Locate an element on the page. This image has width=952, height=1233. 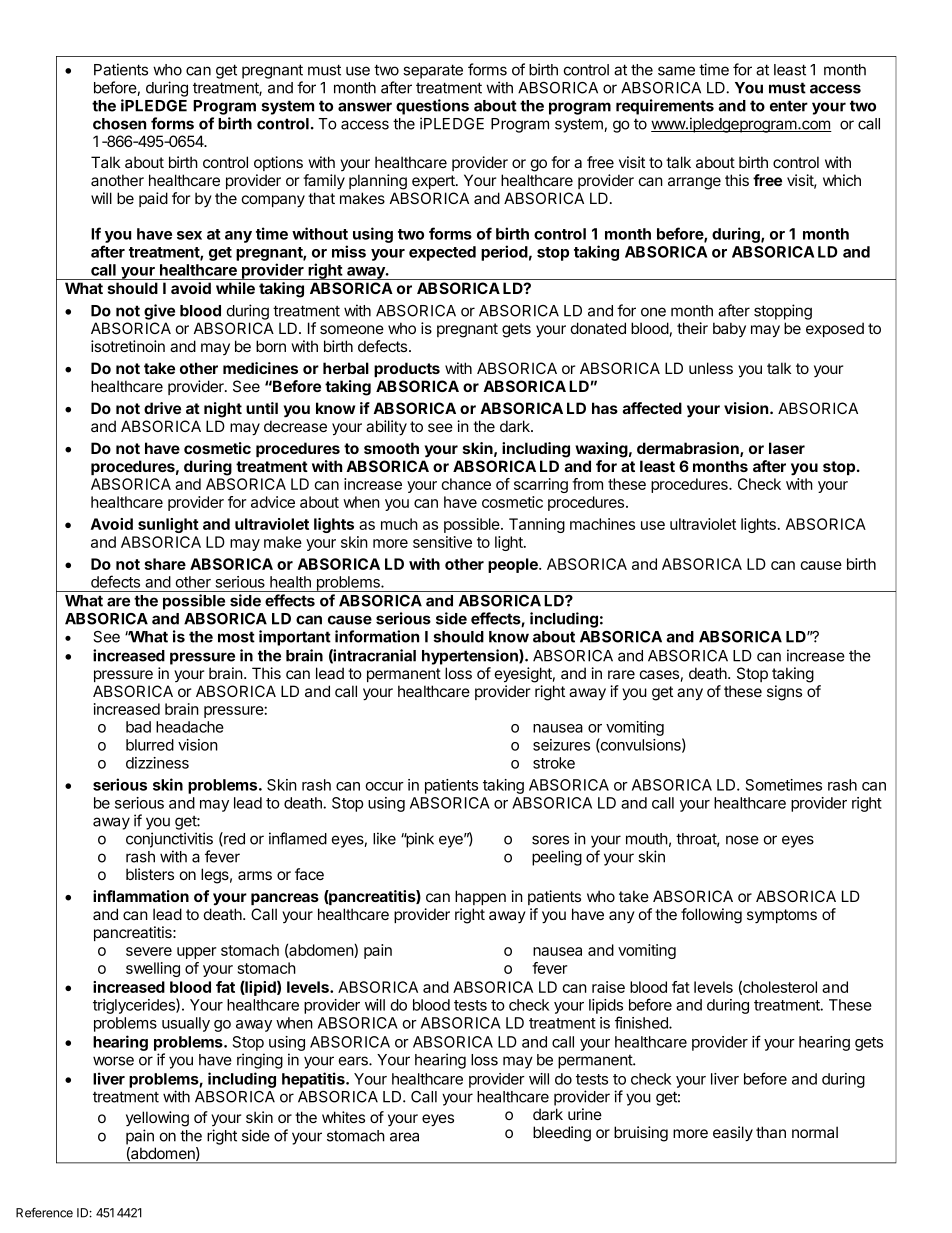
most is located at coordinates (236, 637).
